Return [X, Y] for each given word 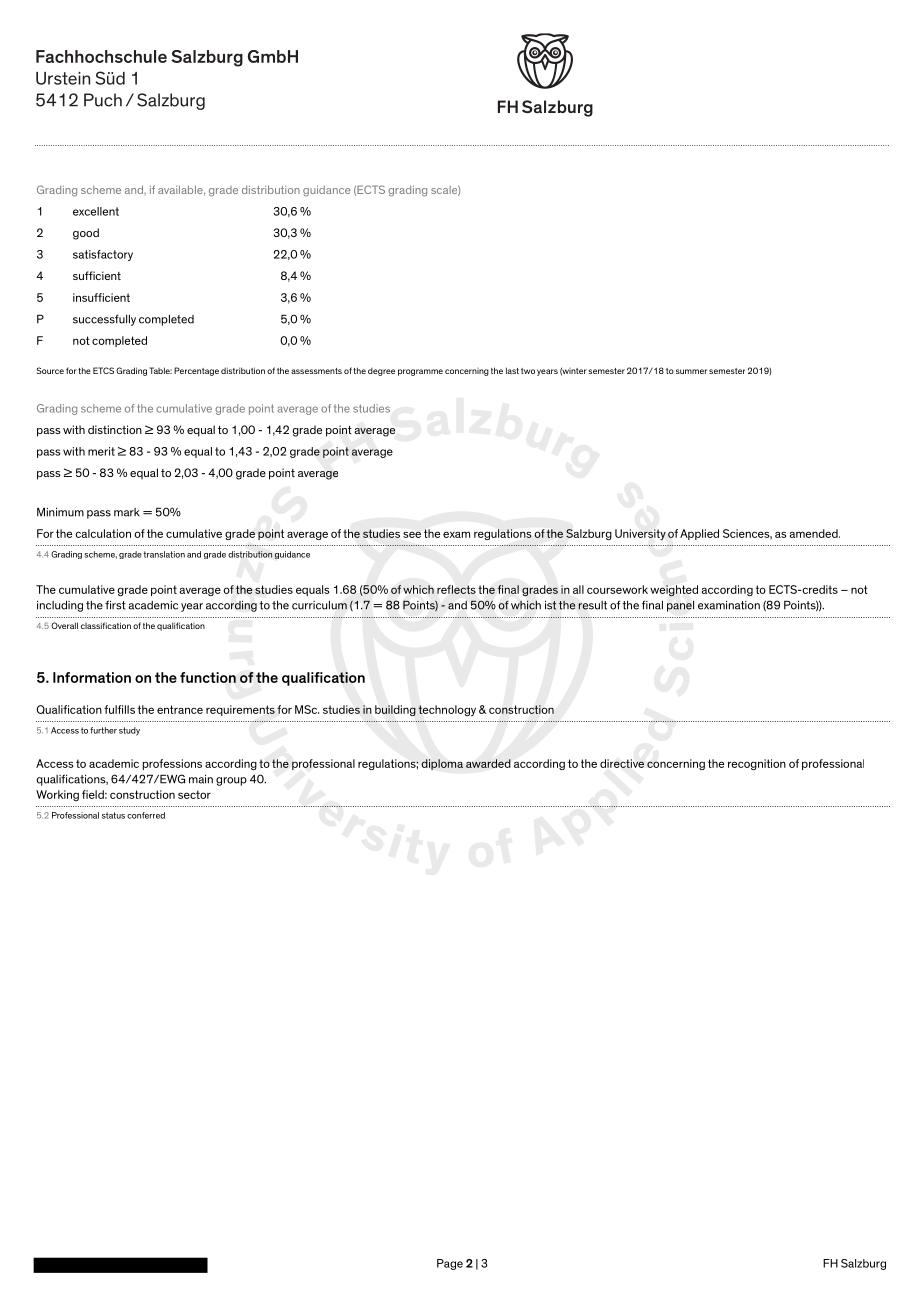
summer [691, 371]
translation [164, 554]
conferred [146, 815]
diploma [442, 764]
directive [622, 763]
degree [381, 372]
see [412, 535]
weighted [674, 591]
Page [450, 1264]
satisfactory [103, 255]
